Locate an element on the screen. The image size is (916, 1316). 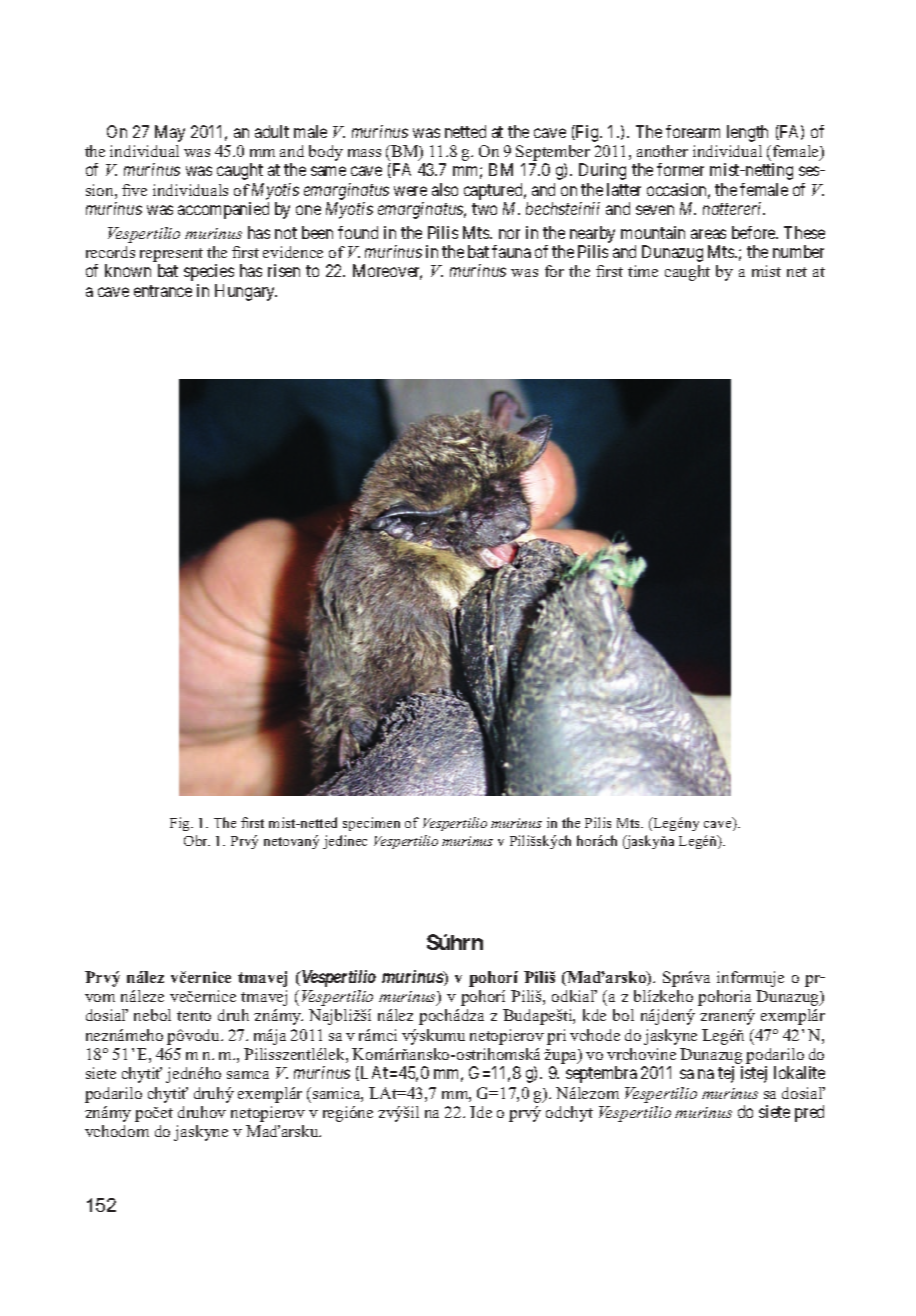
specimen is located at coordinates (371, 824).
